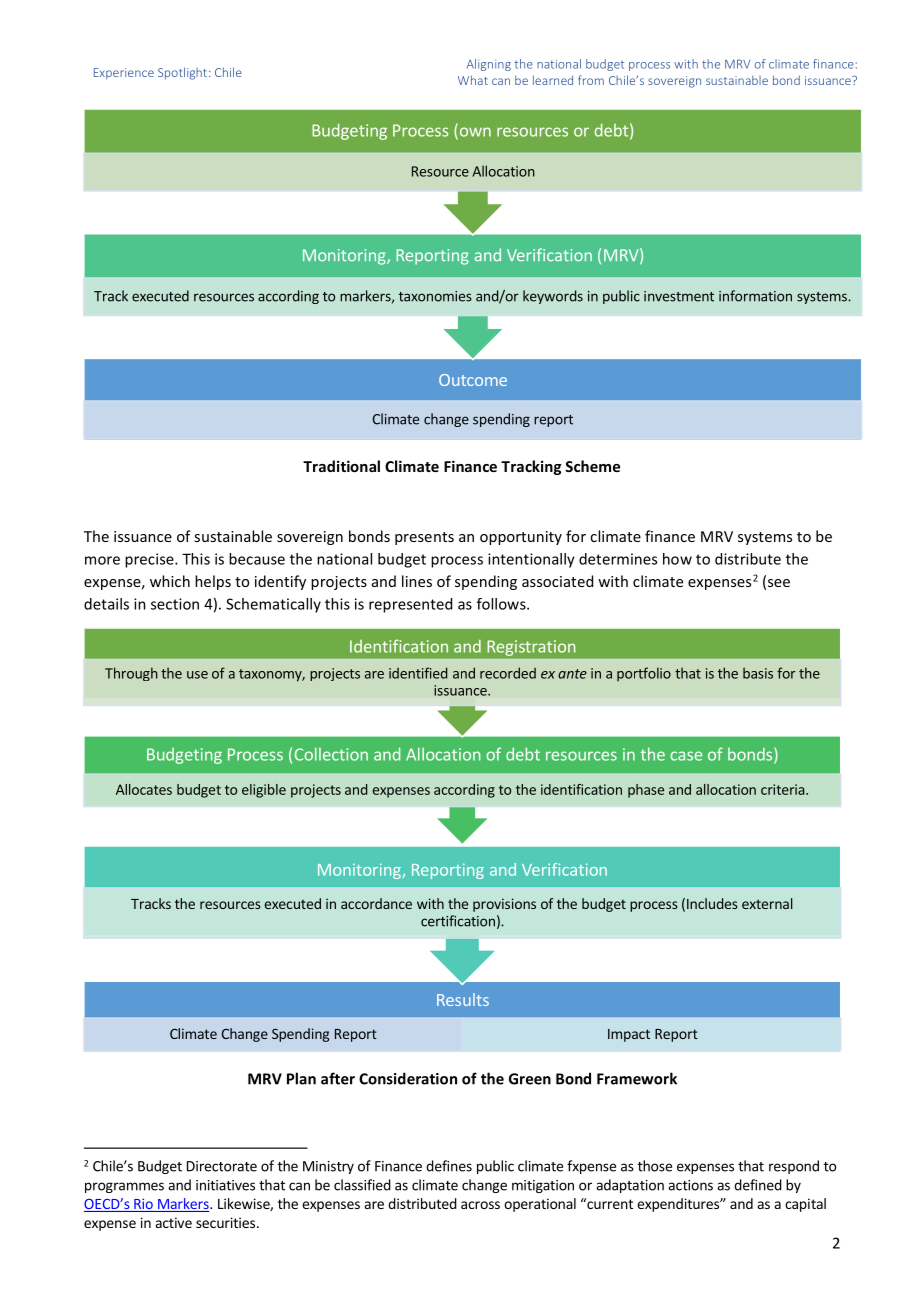 Image resolution: width=924 pixels, height=1308 pixels. Describe the element at coordinates (473, 80) in the image. I see `What` at that location.
